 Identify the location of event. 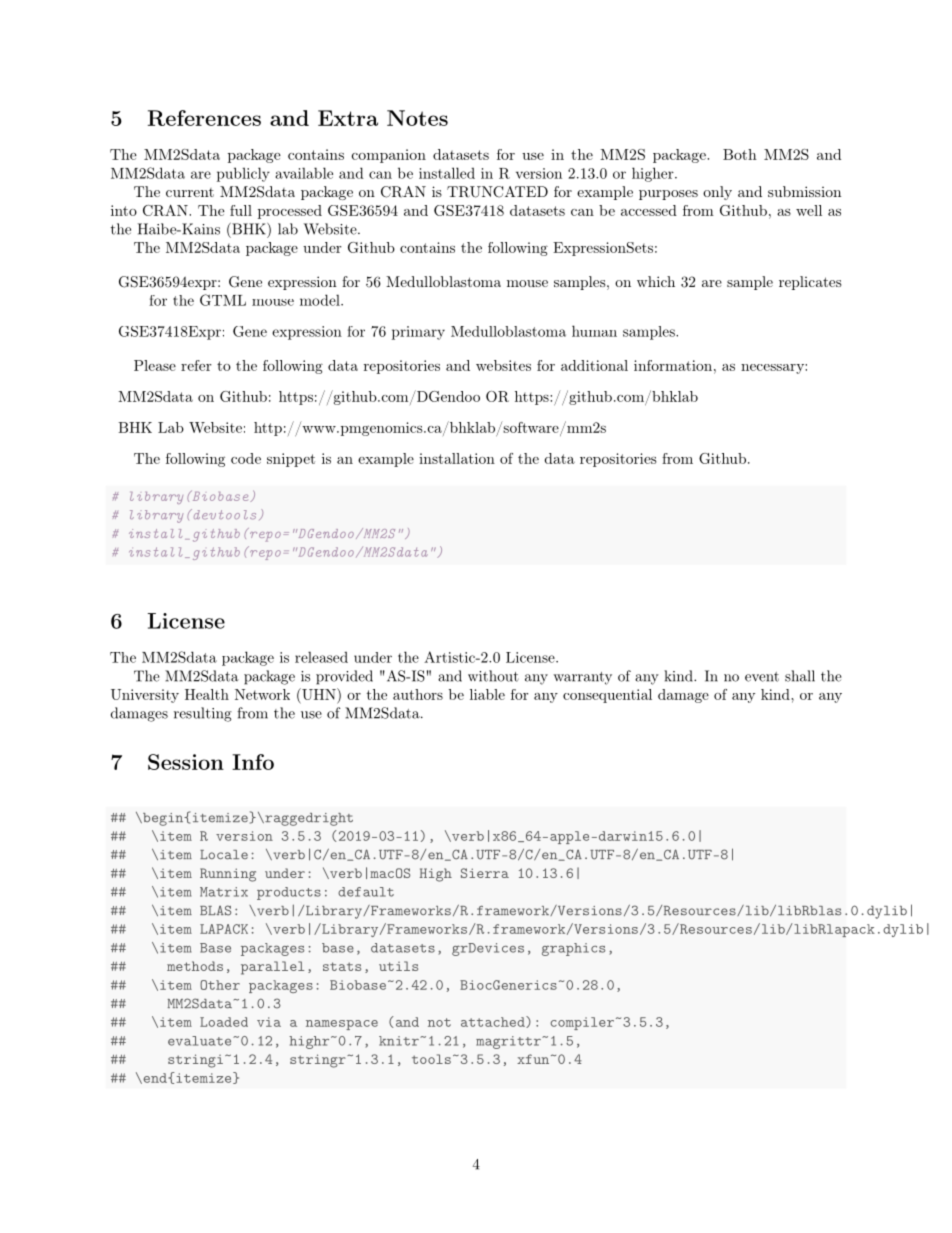
(762, 677).
